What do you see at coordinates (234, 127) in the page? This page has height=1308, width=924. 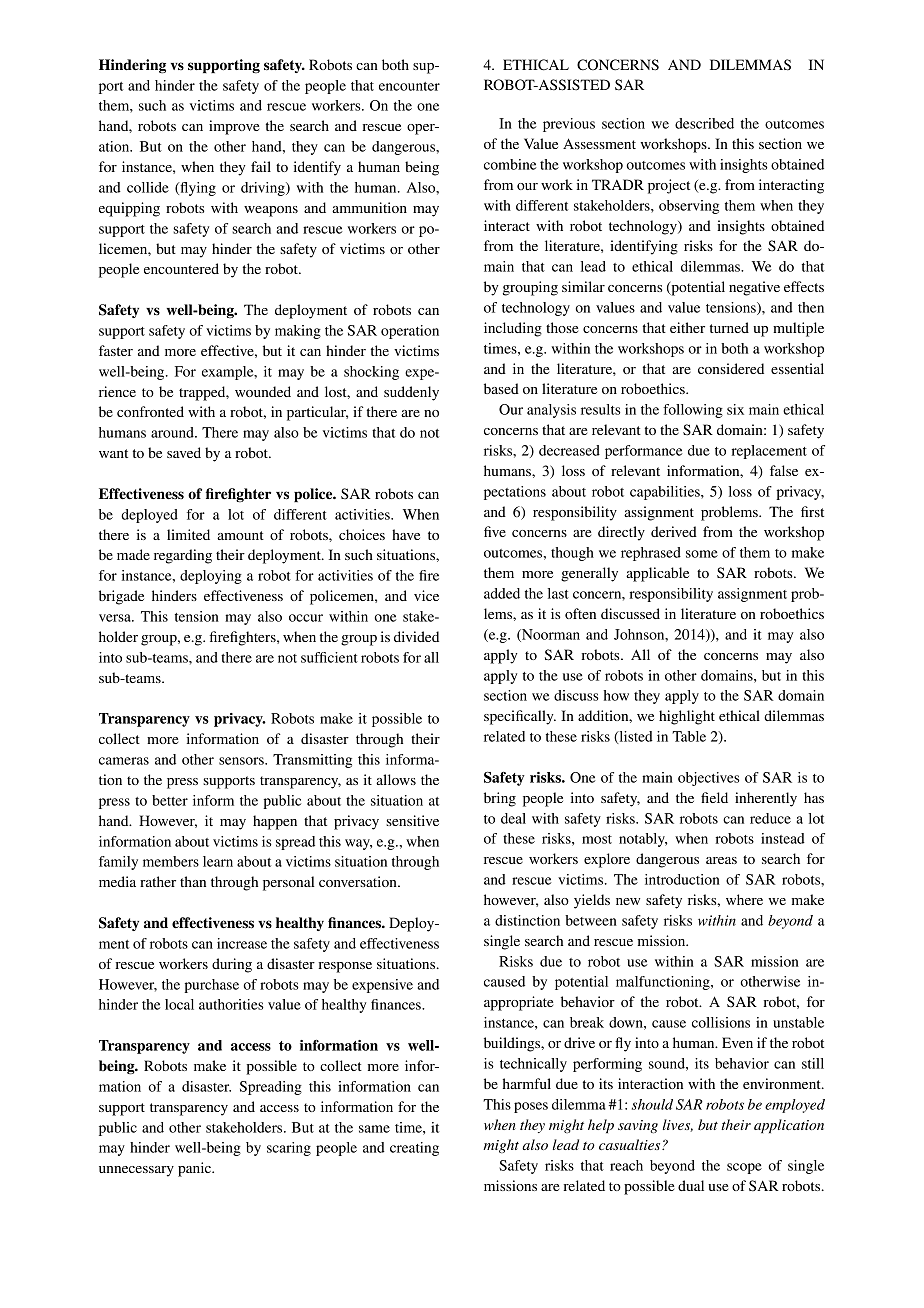 I see `improve` at bounding box center [234, 127].
